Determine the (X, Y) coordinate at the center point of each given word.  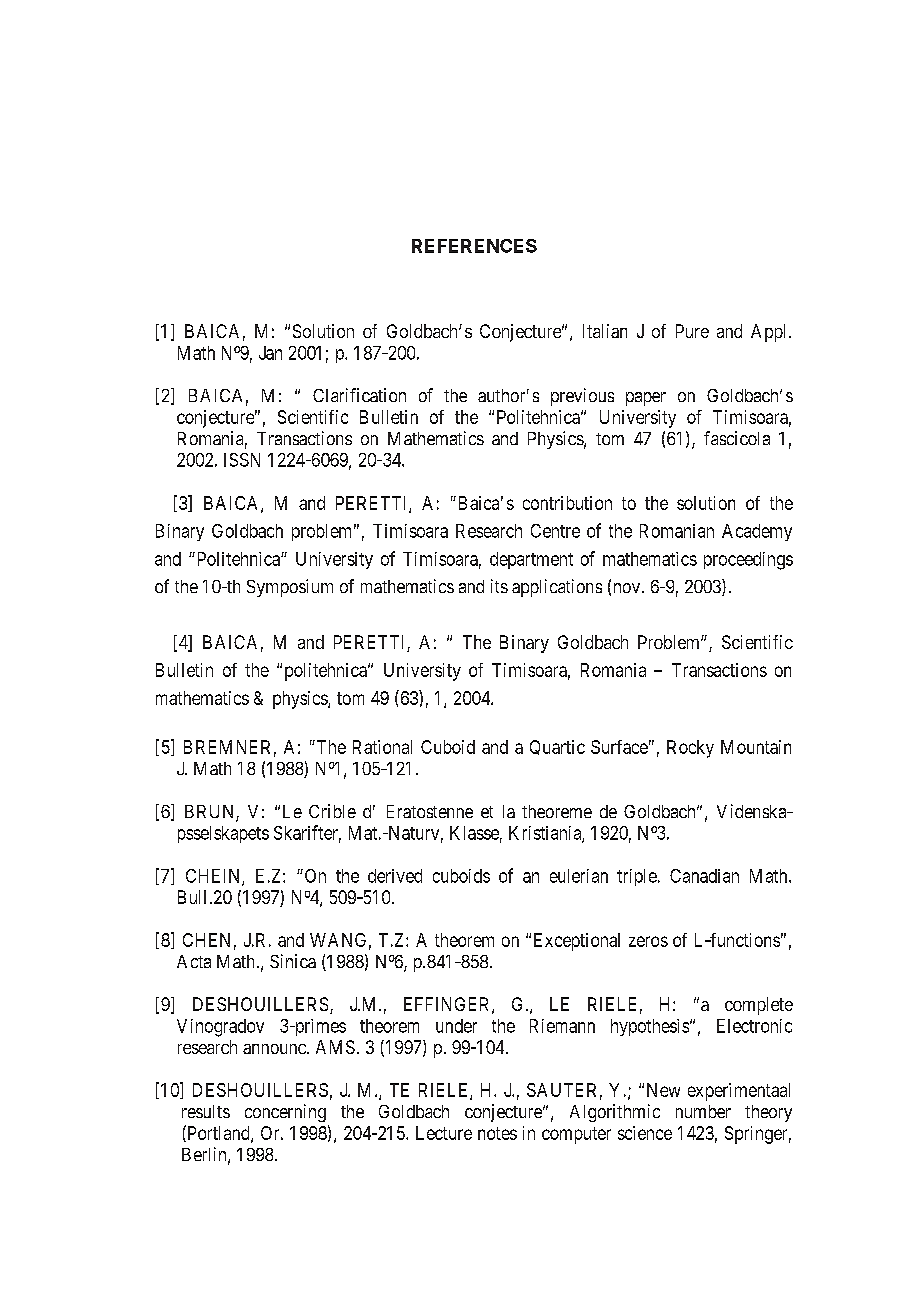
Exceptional (577, 942)
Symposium (290, 588)
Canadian (704, 876)
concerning (285, 1113)
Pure (692, 331)
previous (582, 397)
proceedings (748, 561)
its (499, 586)
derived (395, 876)
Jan (270, 353)
